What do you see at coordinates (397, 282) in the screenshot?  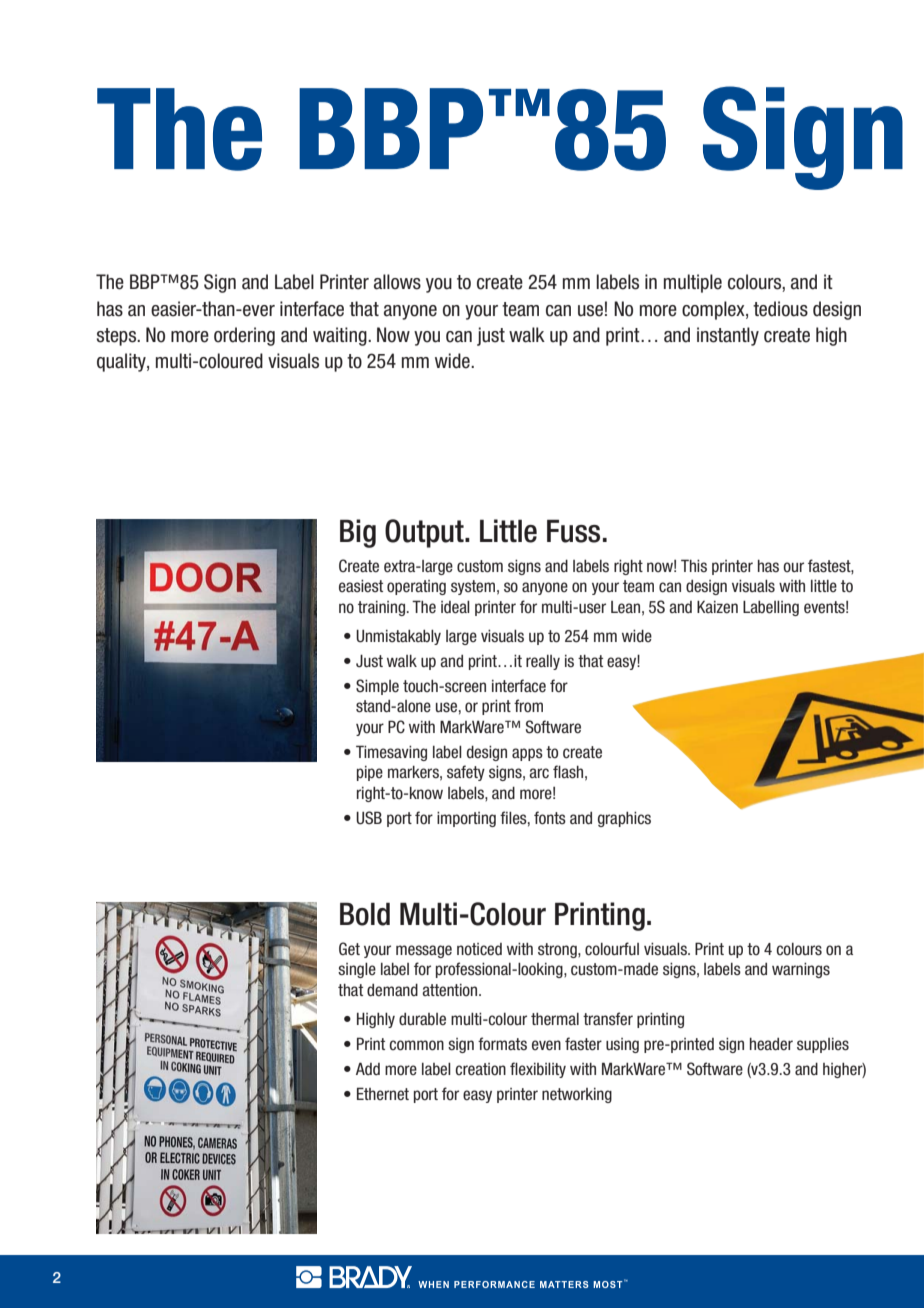 I see `allows` at bounding box center [397, 282].
